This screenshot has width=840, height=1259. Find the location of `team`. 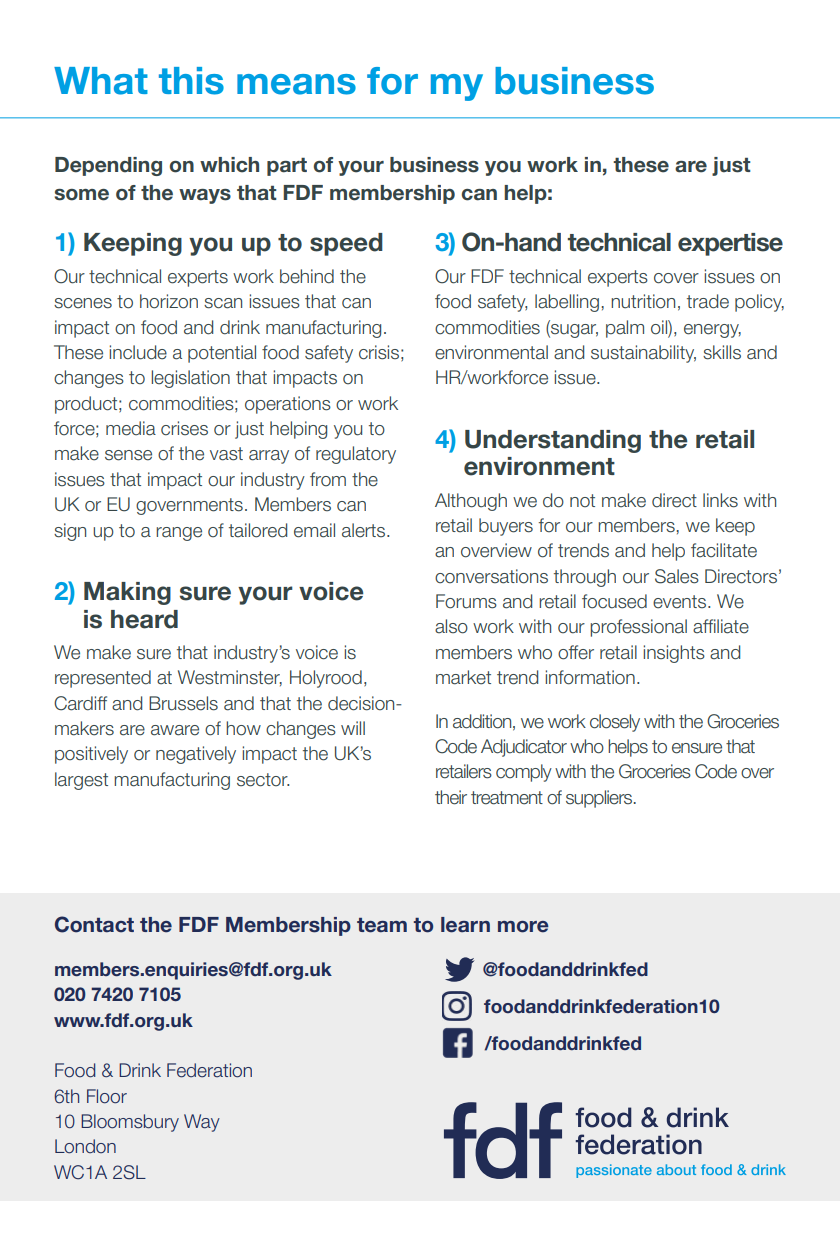

team is located at coordinates (382, 925).
